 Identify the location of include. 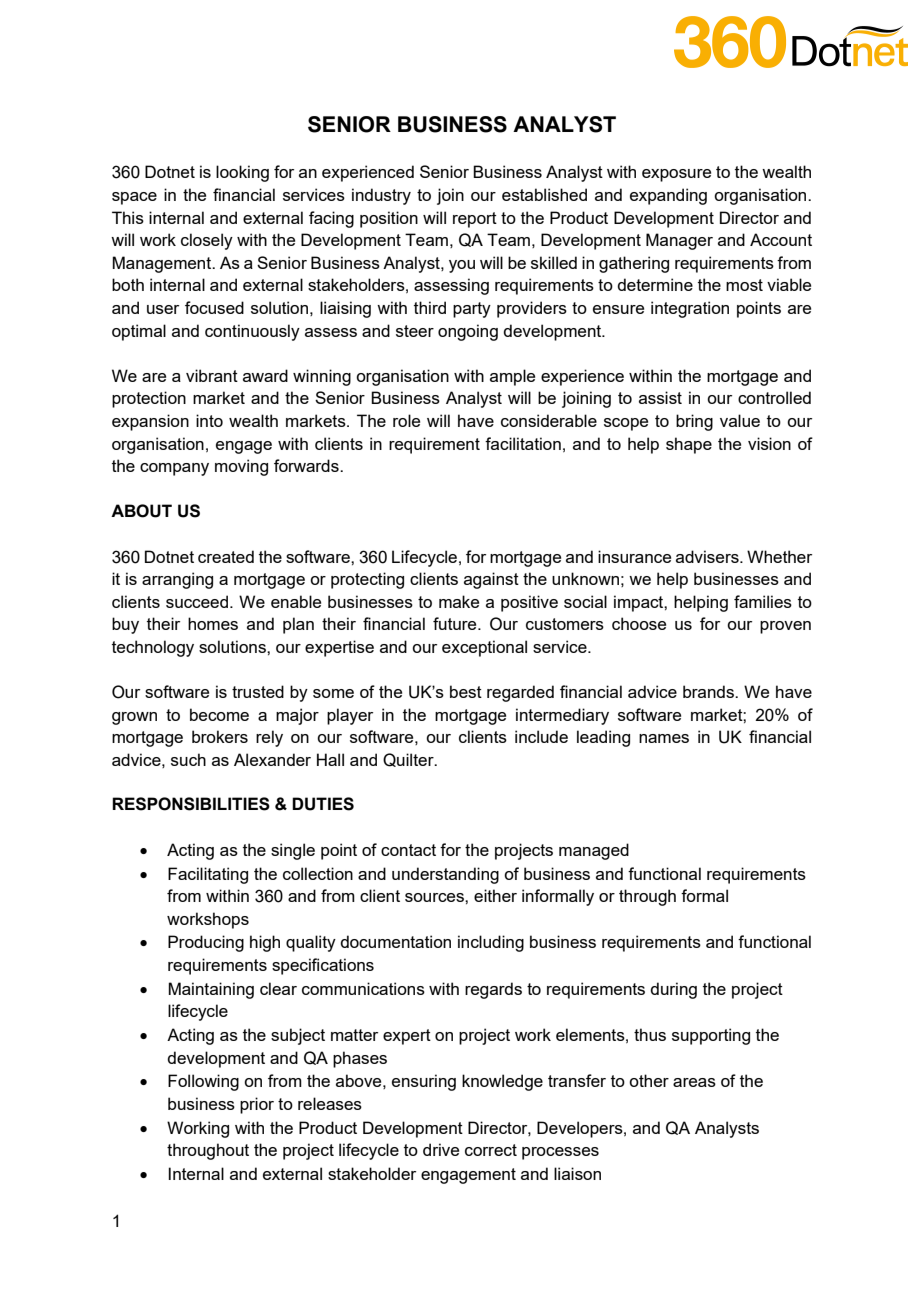
(541, 736).
